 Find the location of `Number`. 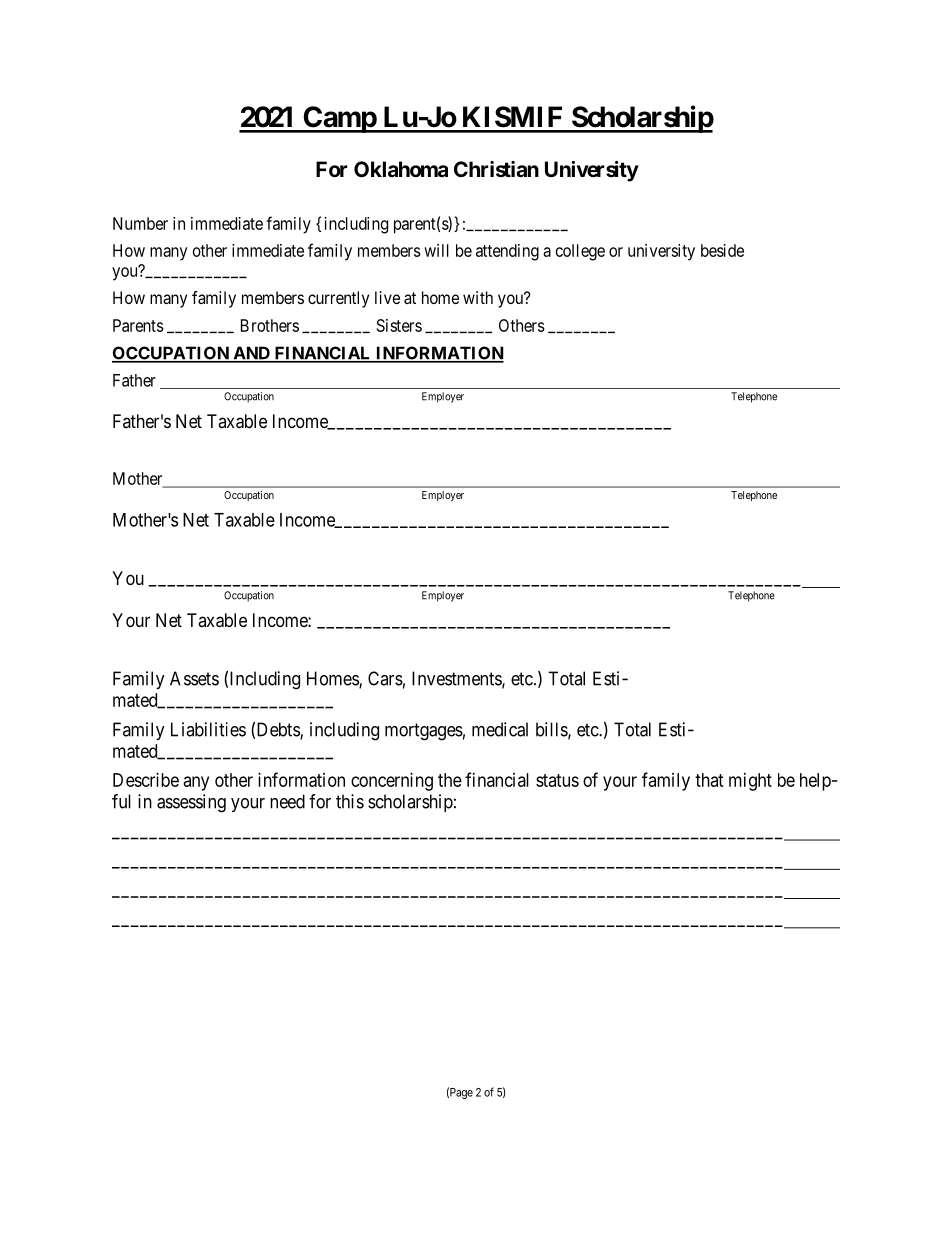

Number is located at coordinates (140, 223).
